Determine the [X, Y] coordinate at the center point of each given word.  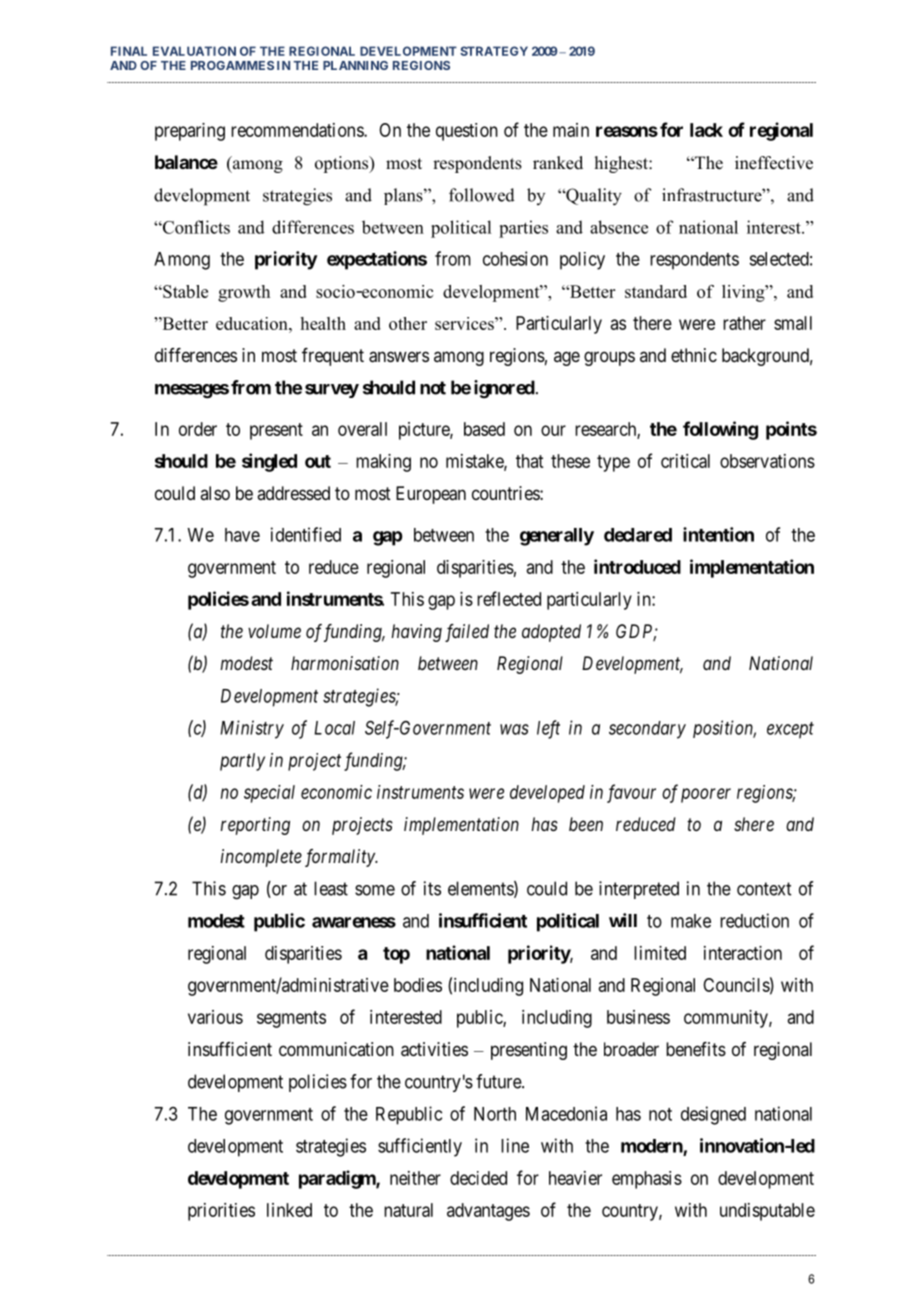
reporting [255, 826]
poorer [706, 795]
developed [547, 794]
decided [478, 1178]
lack [706, 130]
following [720, 430]
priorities [221, 1212]
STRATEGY [494, 51]
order [198, 429]
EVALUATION [194, 51]
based [484, 429]
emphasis [647, 1180]
